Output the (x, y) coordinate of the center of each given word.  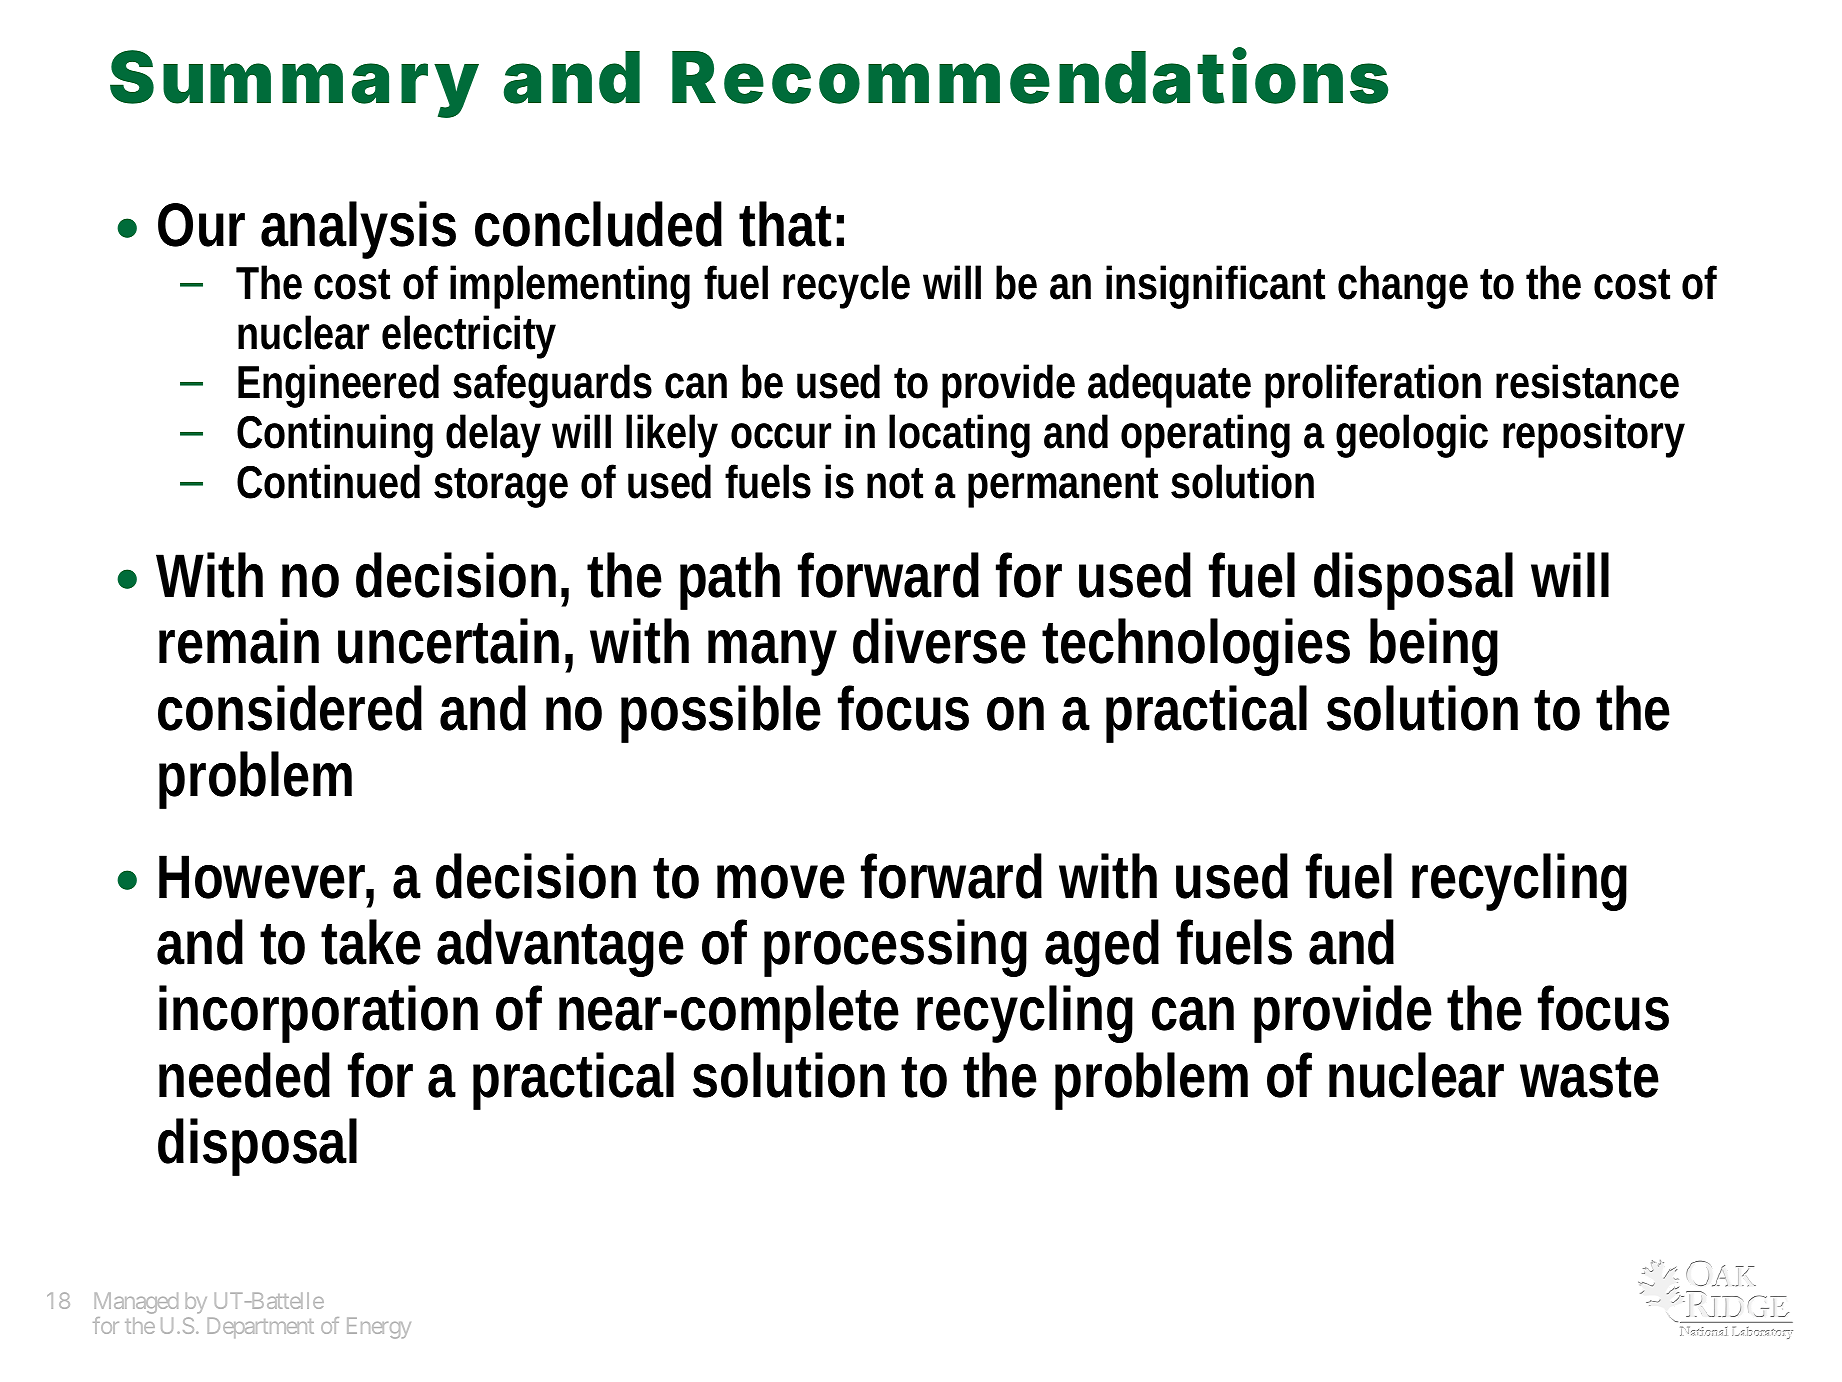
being (1434, 647)
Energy (379, 1328)
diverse (939, 641)
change (1403, 287)
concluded (598, 224)
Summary (293, 84)
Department (261, 1328)
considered (290, 708)
